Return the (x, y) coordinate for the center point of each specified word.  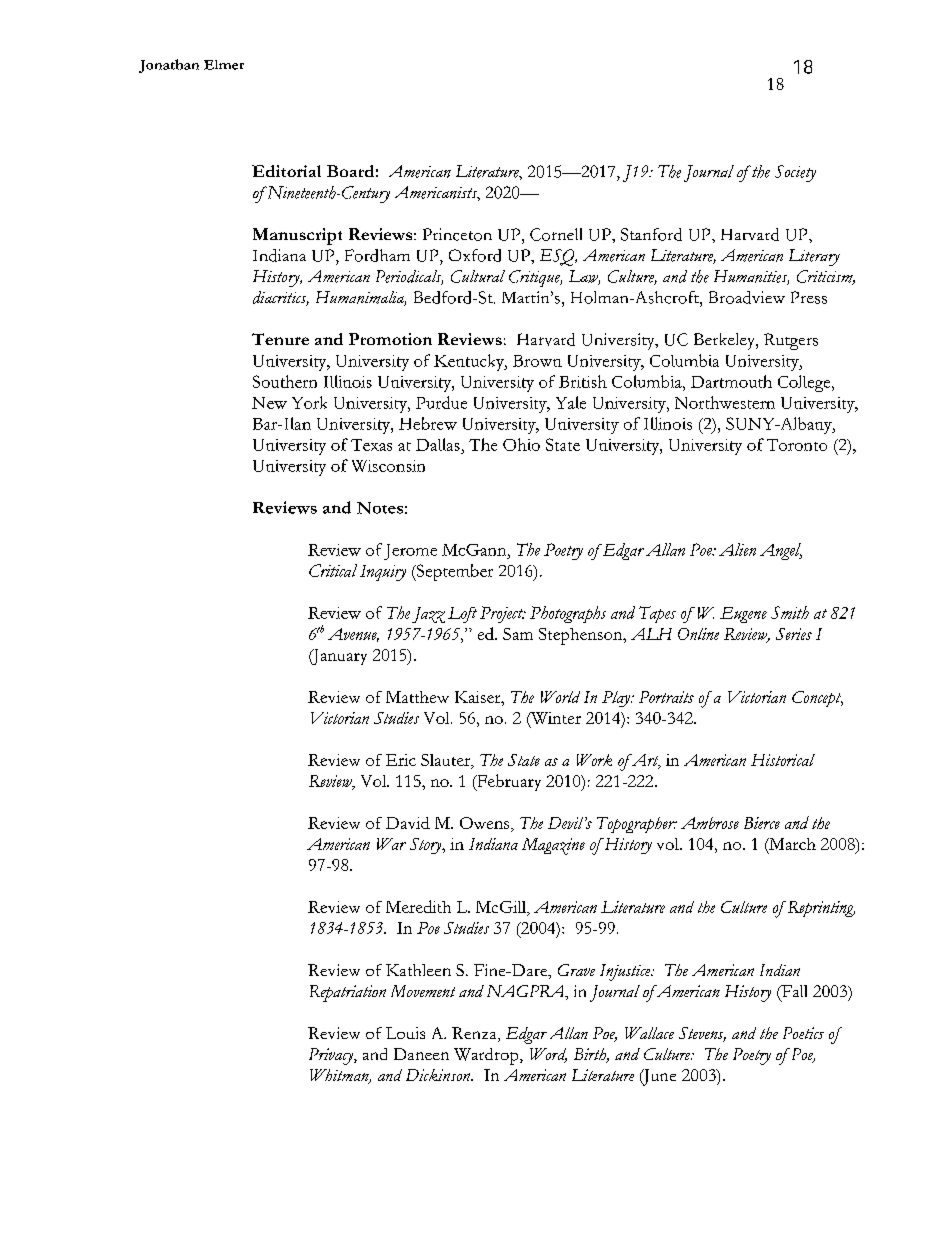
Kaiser (479, 697)
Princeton (457, 234)
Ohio (521, 444)
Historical (783, 760)
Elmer (224, 65)
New (269, 403)
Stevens (702, 1034)
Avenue (353, 635)
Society (795, 173)
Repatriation (348, 993)
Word (548, 1055)
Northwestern (725, 402)
